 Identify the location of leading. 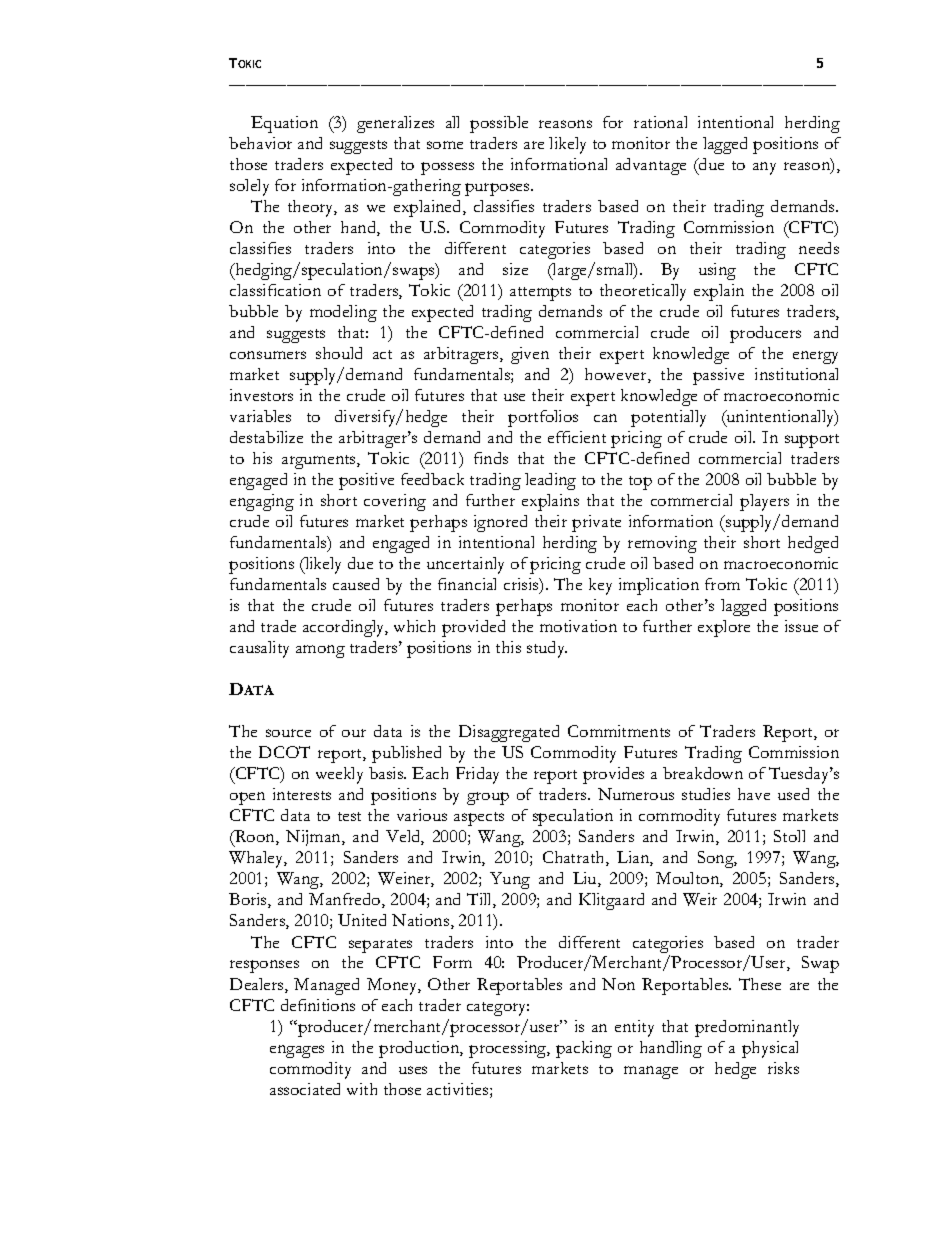
(550, 481).
